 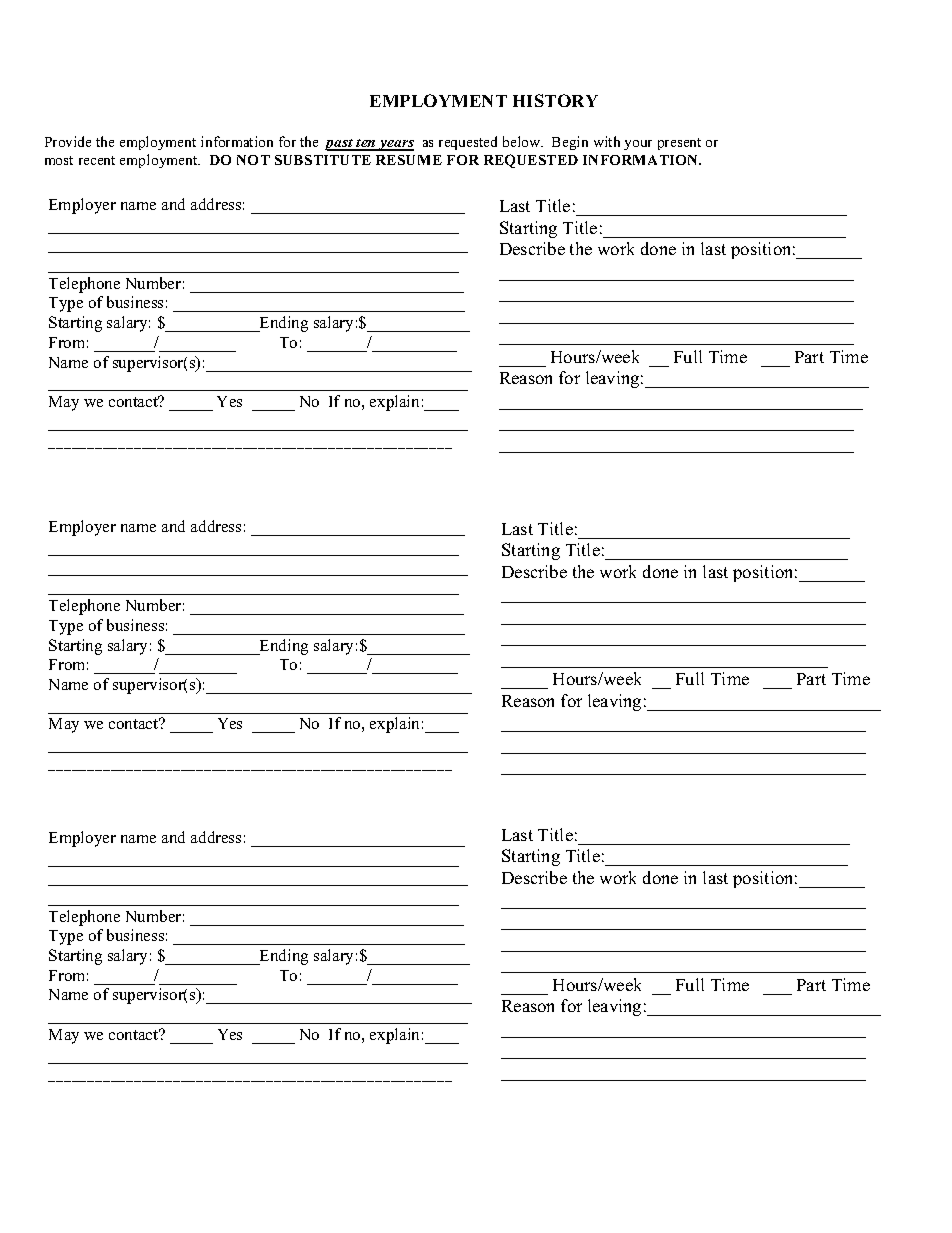 What do you see at coordinates (323, 160) in the screenshot?
I see `SUBSTITUTE` at bounding box center [323, 160].
